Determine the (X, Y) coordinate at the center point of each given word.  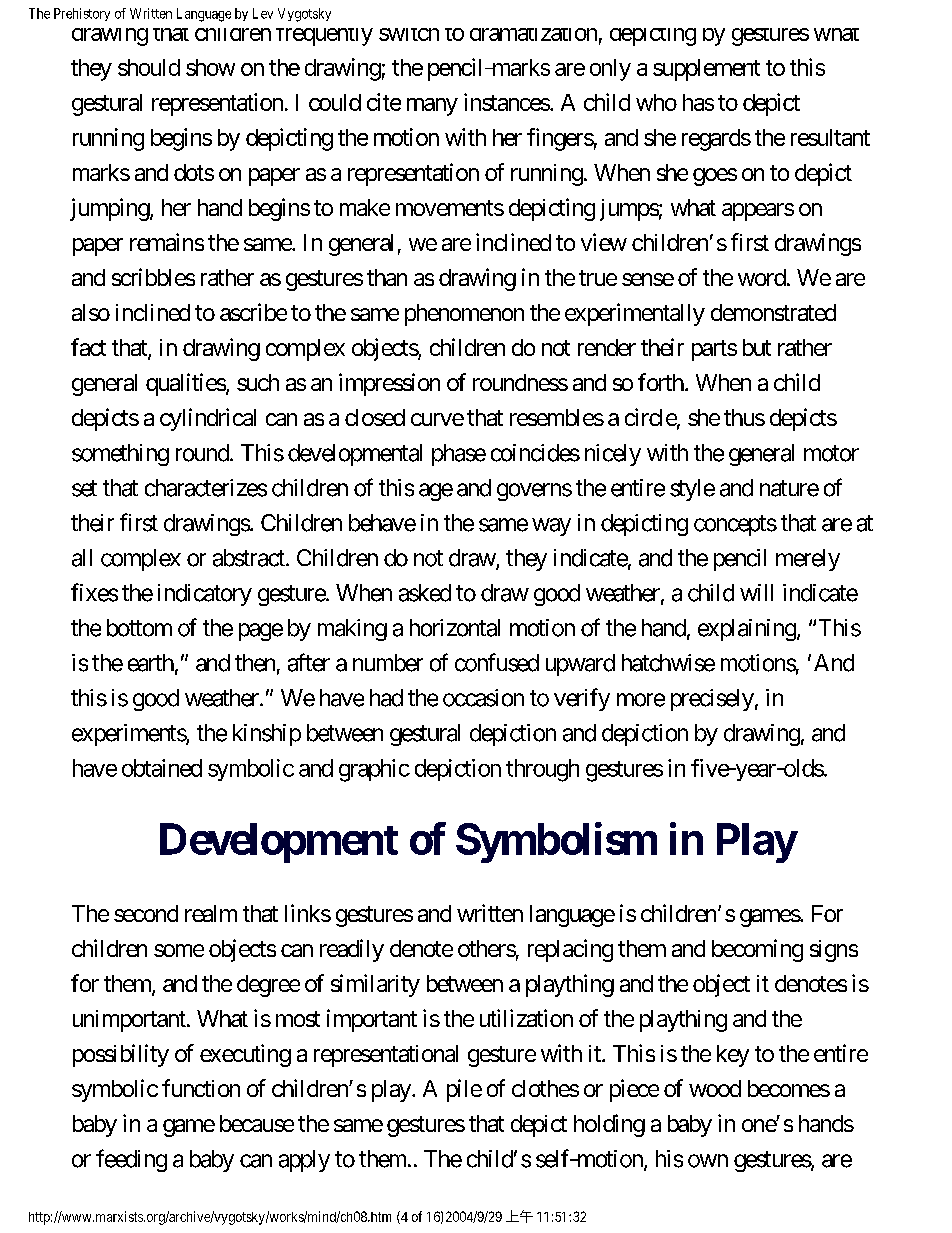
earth (151, 663)
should (149, 67)
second (146, 913)
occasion (483, 698)
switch (409, 34)
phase (459, 455)
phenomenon (464, 315)
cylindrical (208, 419)
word (762, 277)
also (91, 312)
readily (352, 950)
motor (831, 453)
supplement (706, 70)
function (201, 1088)
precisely (712, 700)
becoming (757, 950)
